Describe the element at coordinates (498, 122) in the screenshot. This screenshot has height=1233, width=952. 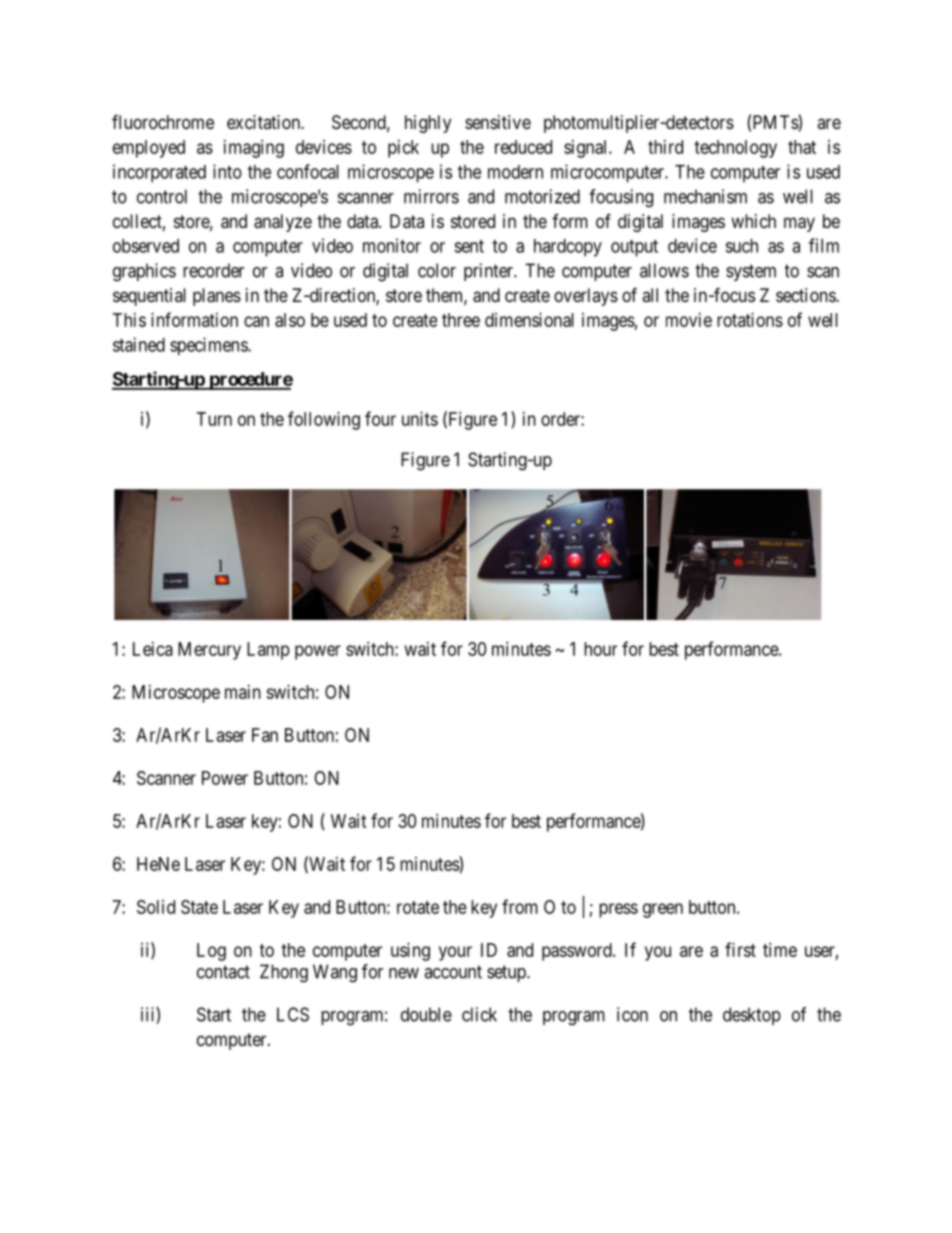
I see `sensitive` at that location.
